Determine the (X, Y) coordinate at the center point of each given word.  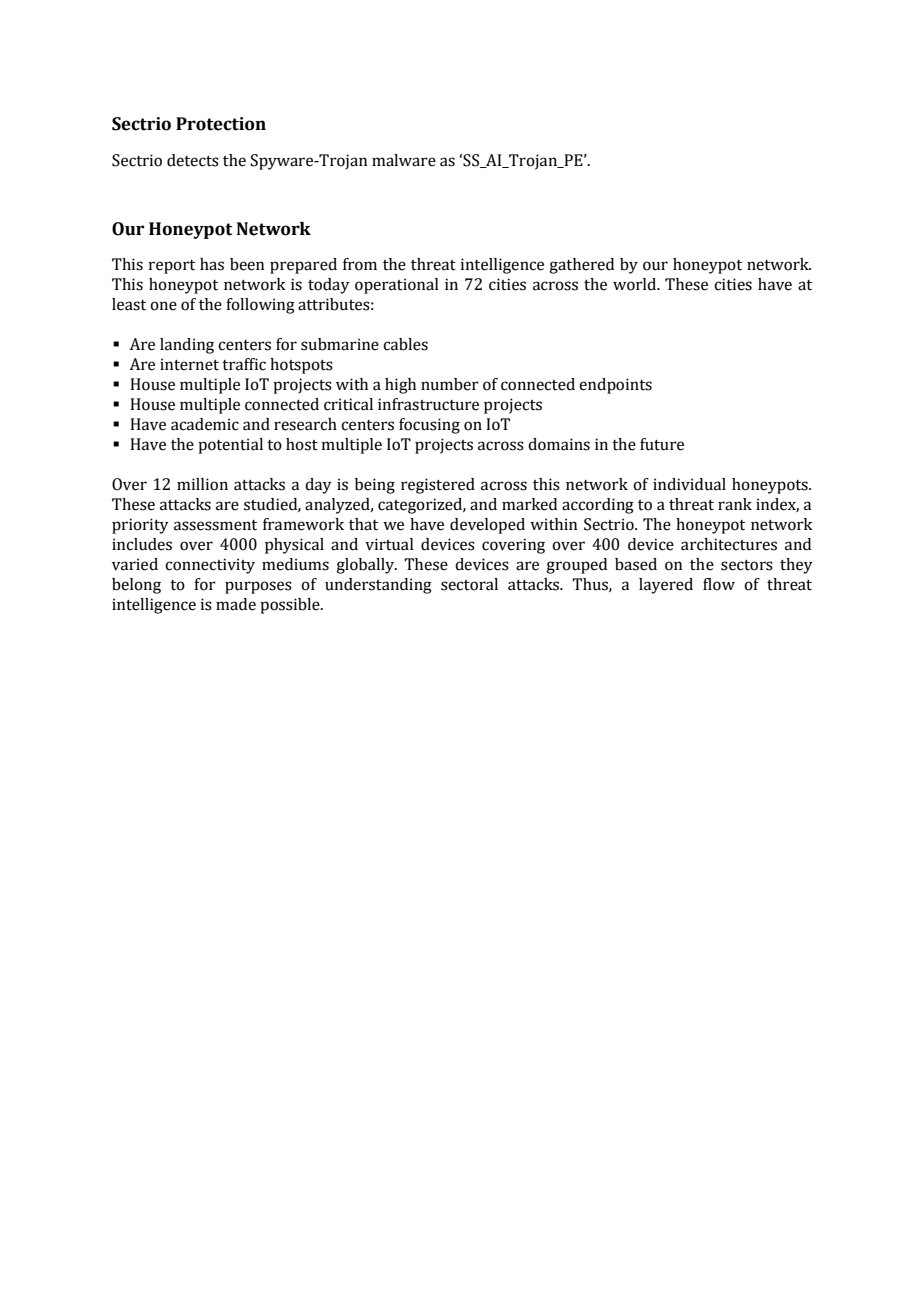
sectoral (469, 584)
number (450, 384)
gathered (581, 266)
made (236, 604)
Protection (221, 124)
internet (189, 364)
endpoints (615, 386)
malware (404, 160)
